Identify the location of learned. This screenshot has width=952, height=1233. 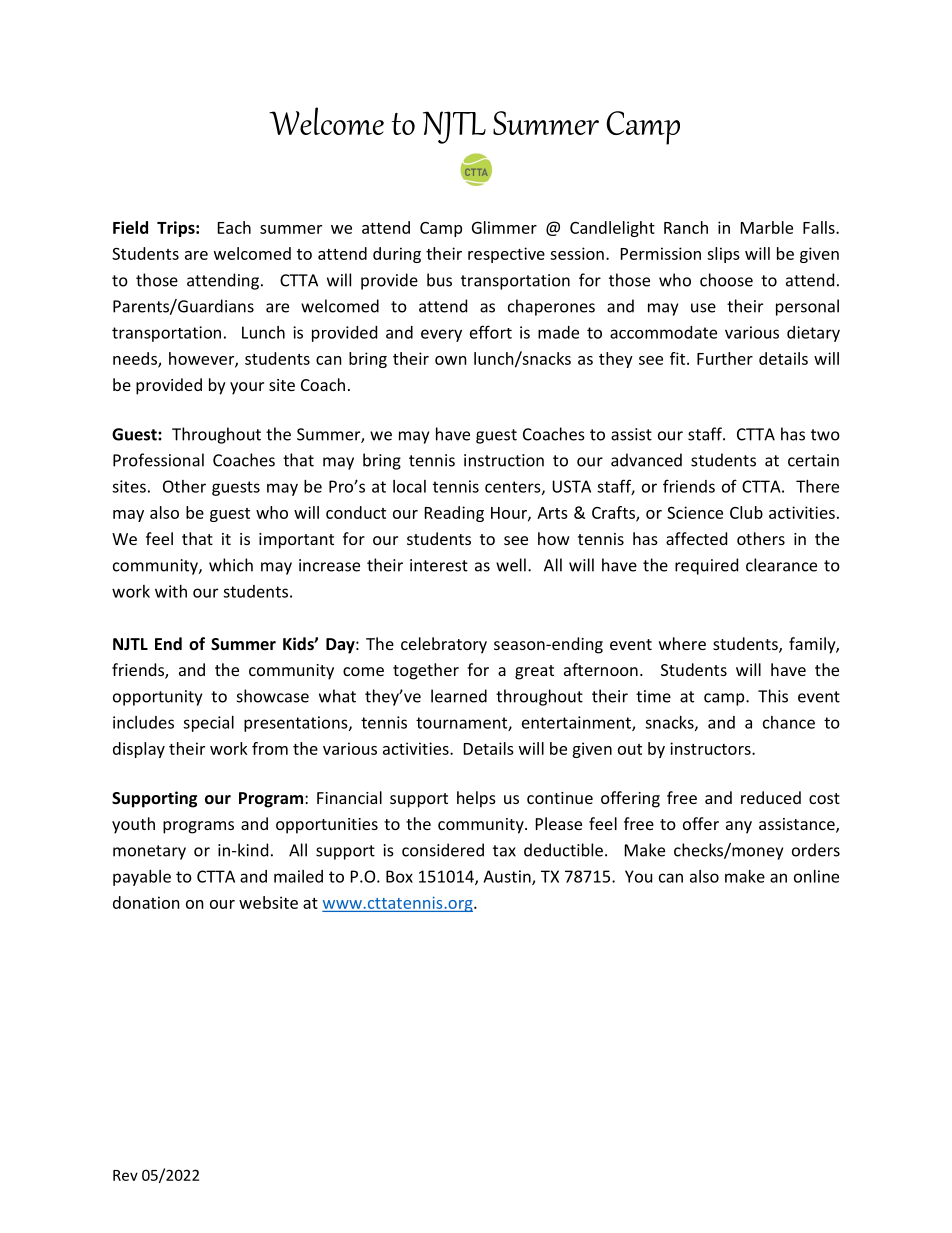
(459, 696).
